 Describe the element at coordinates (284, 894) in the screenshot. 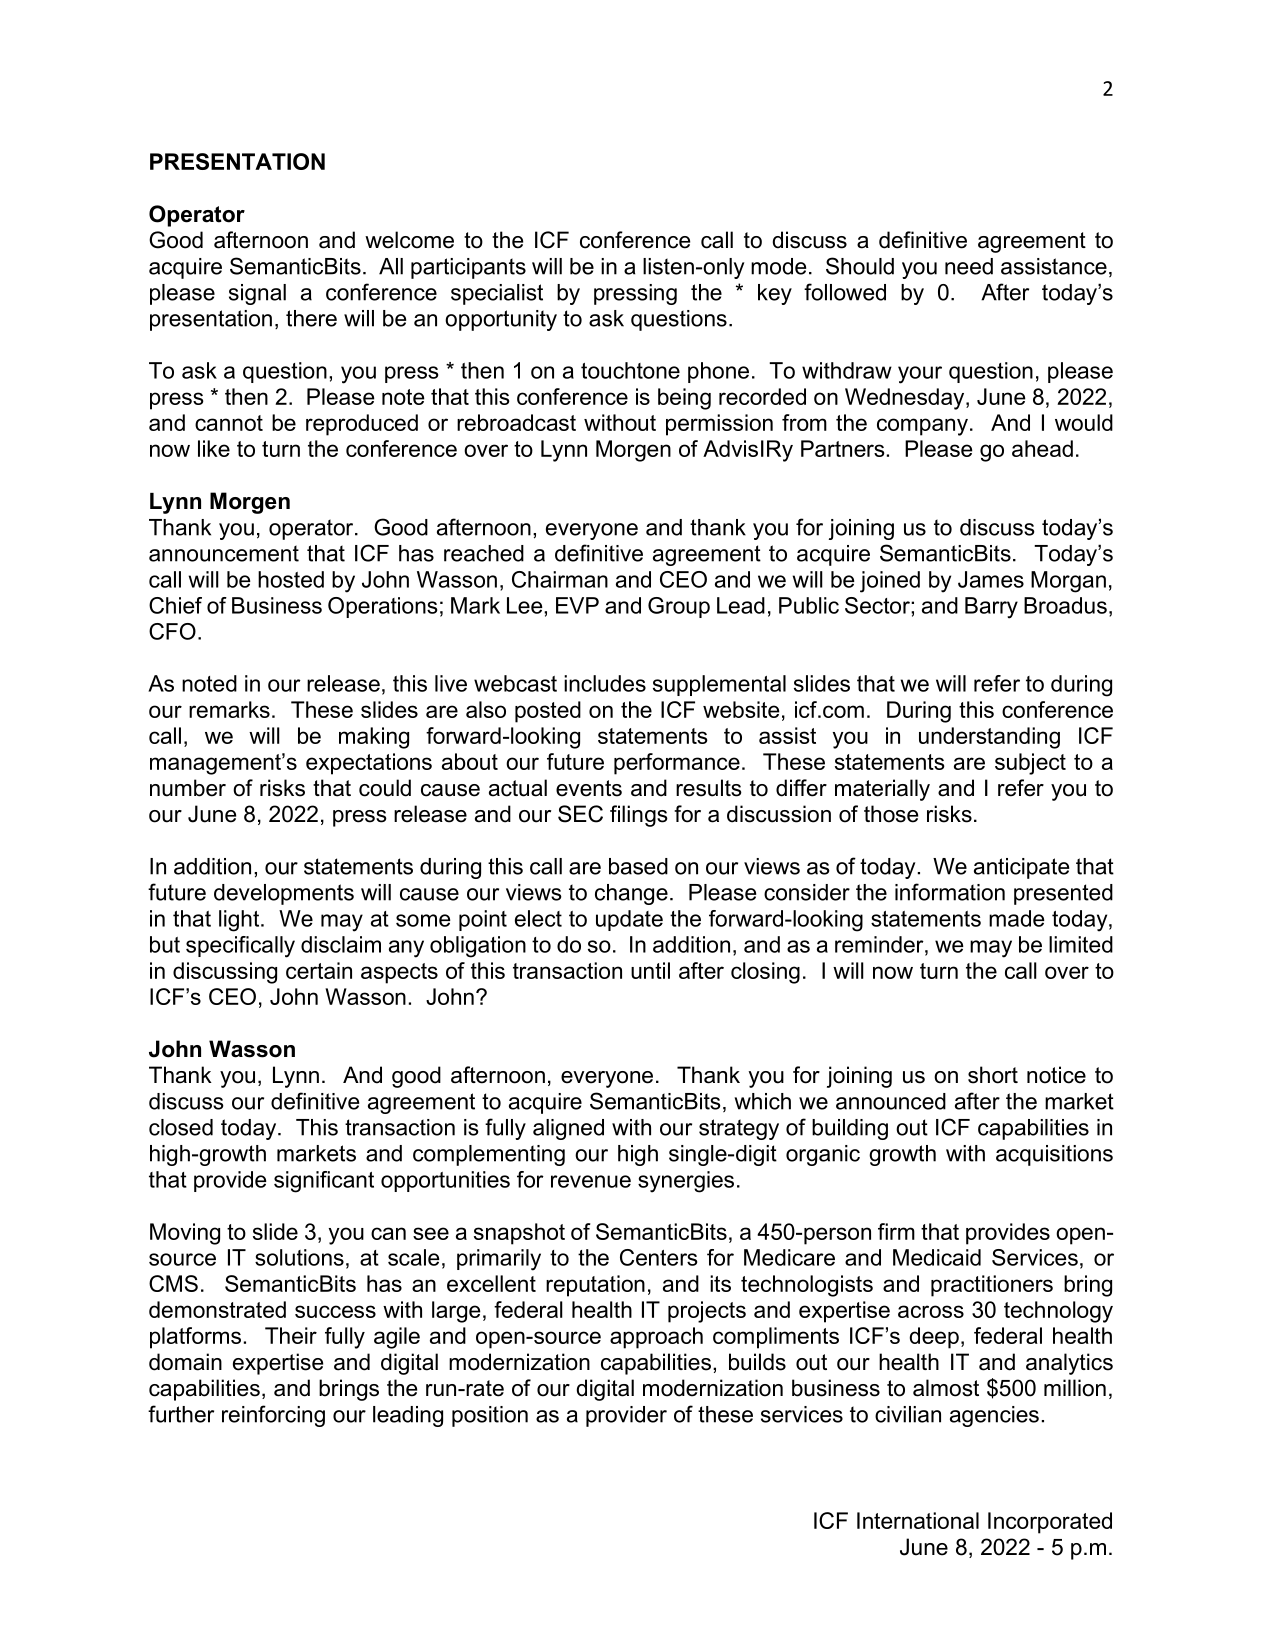

I see `developments` at that location.
